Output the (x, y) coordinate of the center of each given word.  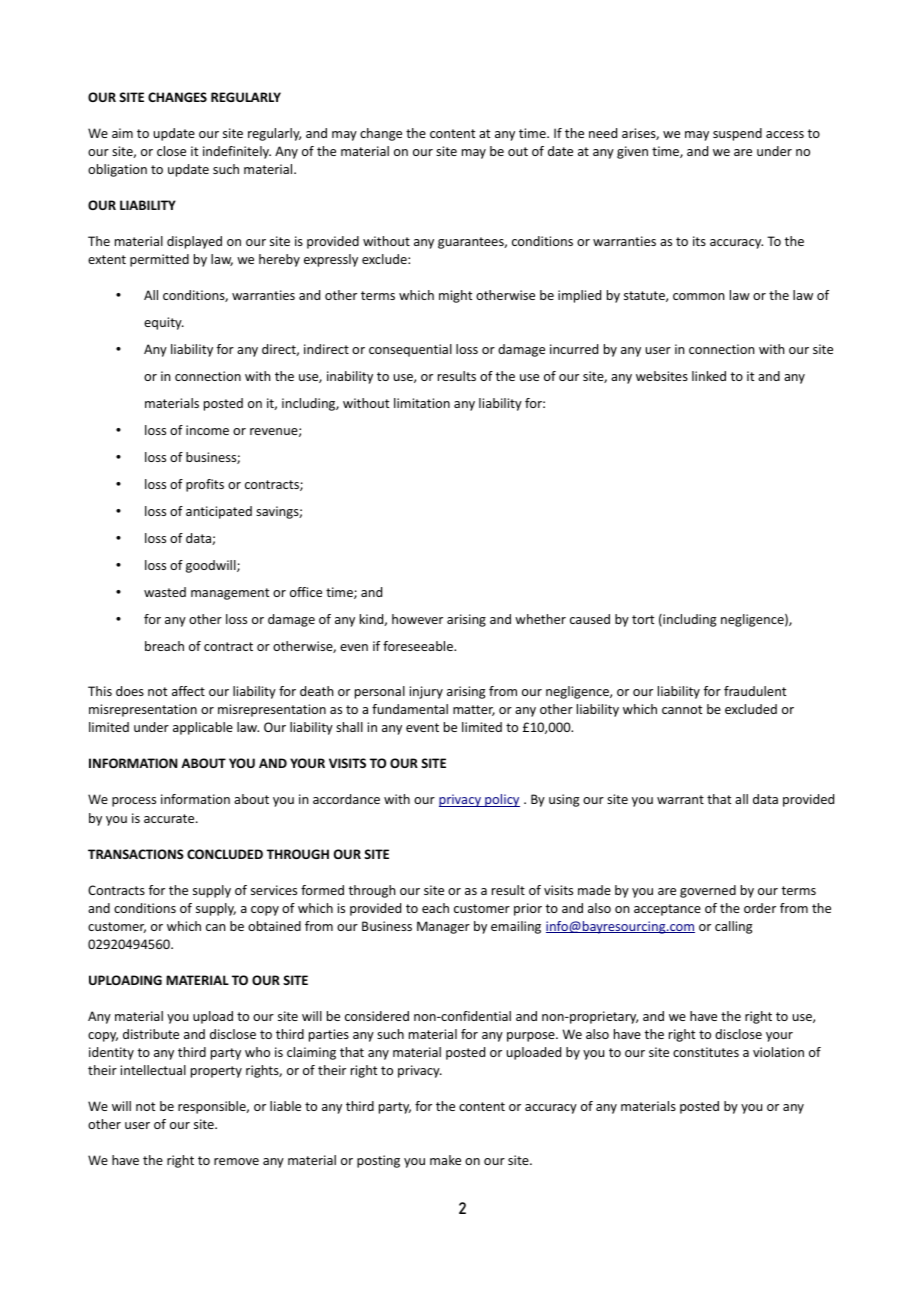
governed (708, 891)
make (445, 1160)
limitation (422, 403)
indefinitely (237, 152)
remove (236, 1161)
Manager (443, 927)
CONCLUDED (225, 854)
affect (188, 691)
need (603, 133)
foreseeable (419, 646)
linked (709, 376)
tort (643, 619)
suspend (737, 134)
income (207, 430)
